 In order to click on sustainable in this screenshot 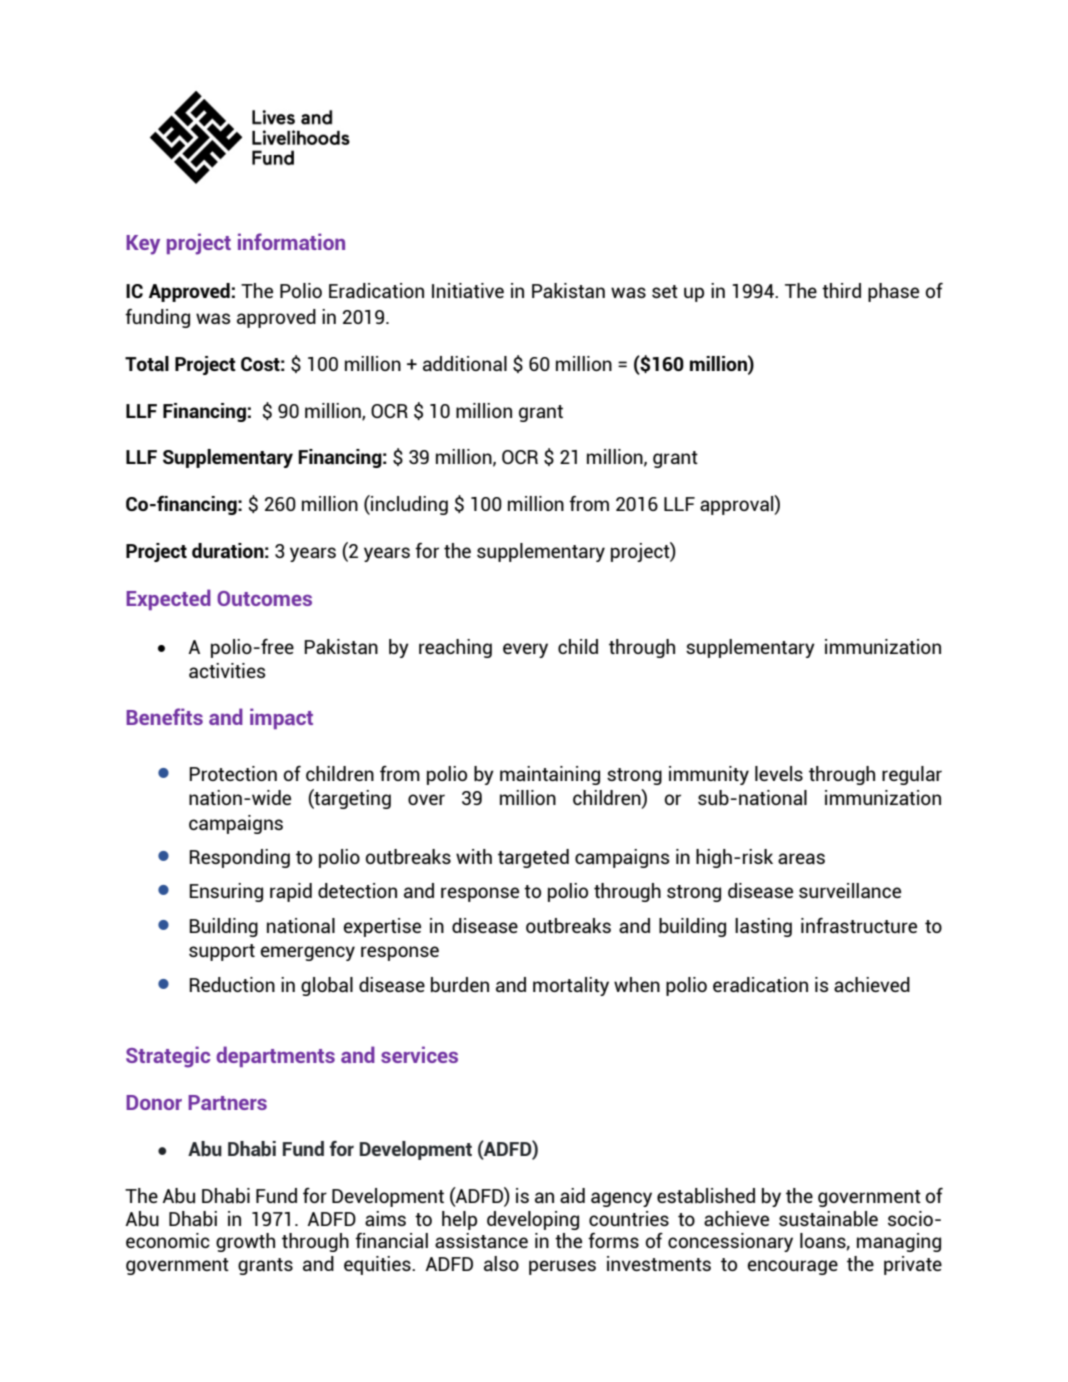, I will do `click(828, 1218)`.
